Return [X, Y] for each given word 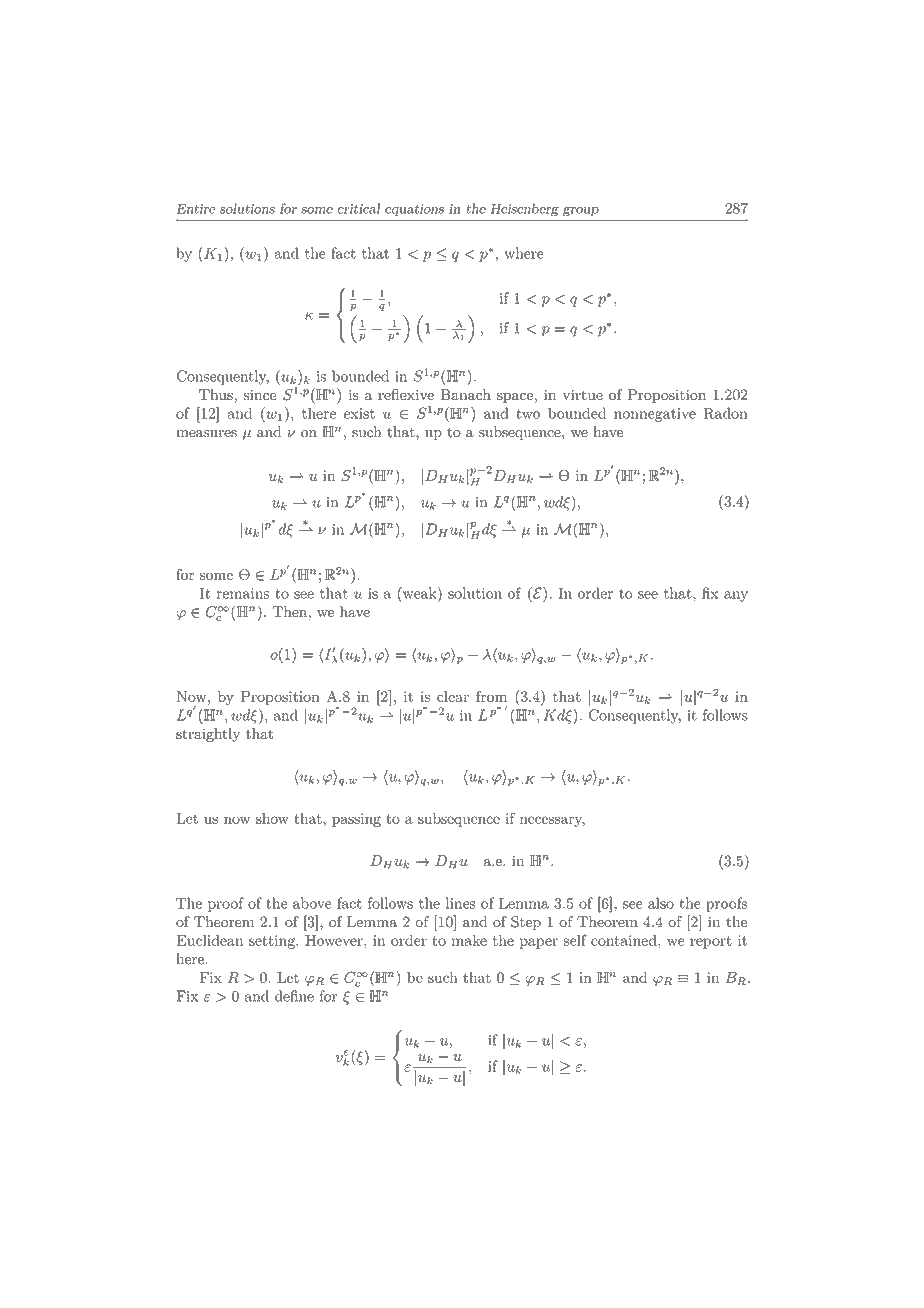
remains [243, 593]
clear [453, 696]
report [711, 942]
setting [273, 942]
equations [414, 210]
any [736, 596]
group [581, 211]
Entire [196, 208]
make [469, 940]
